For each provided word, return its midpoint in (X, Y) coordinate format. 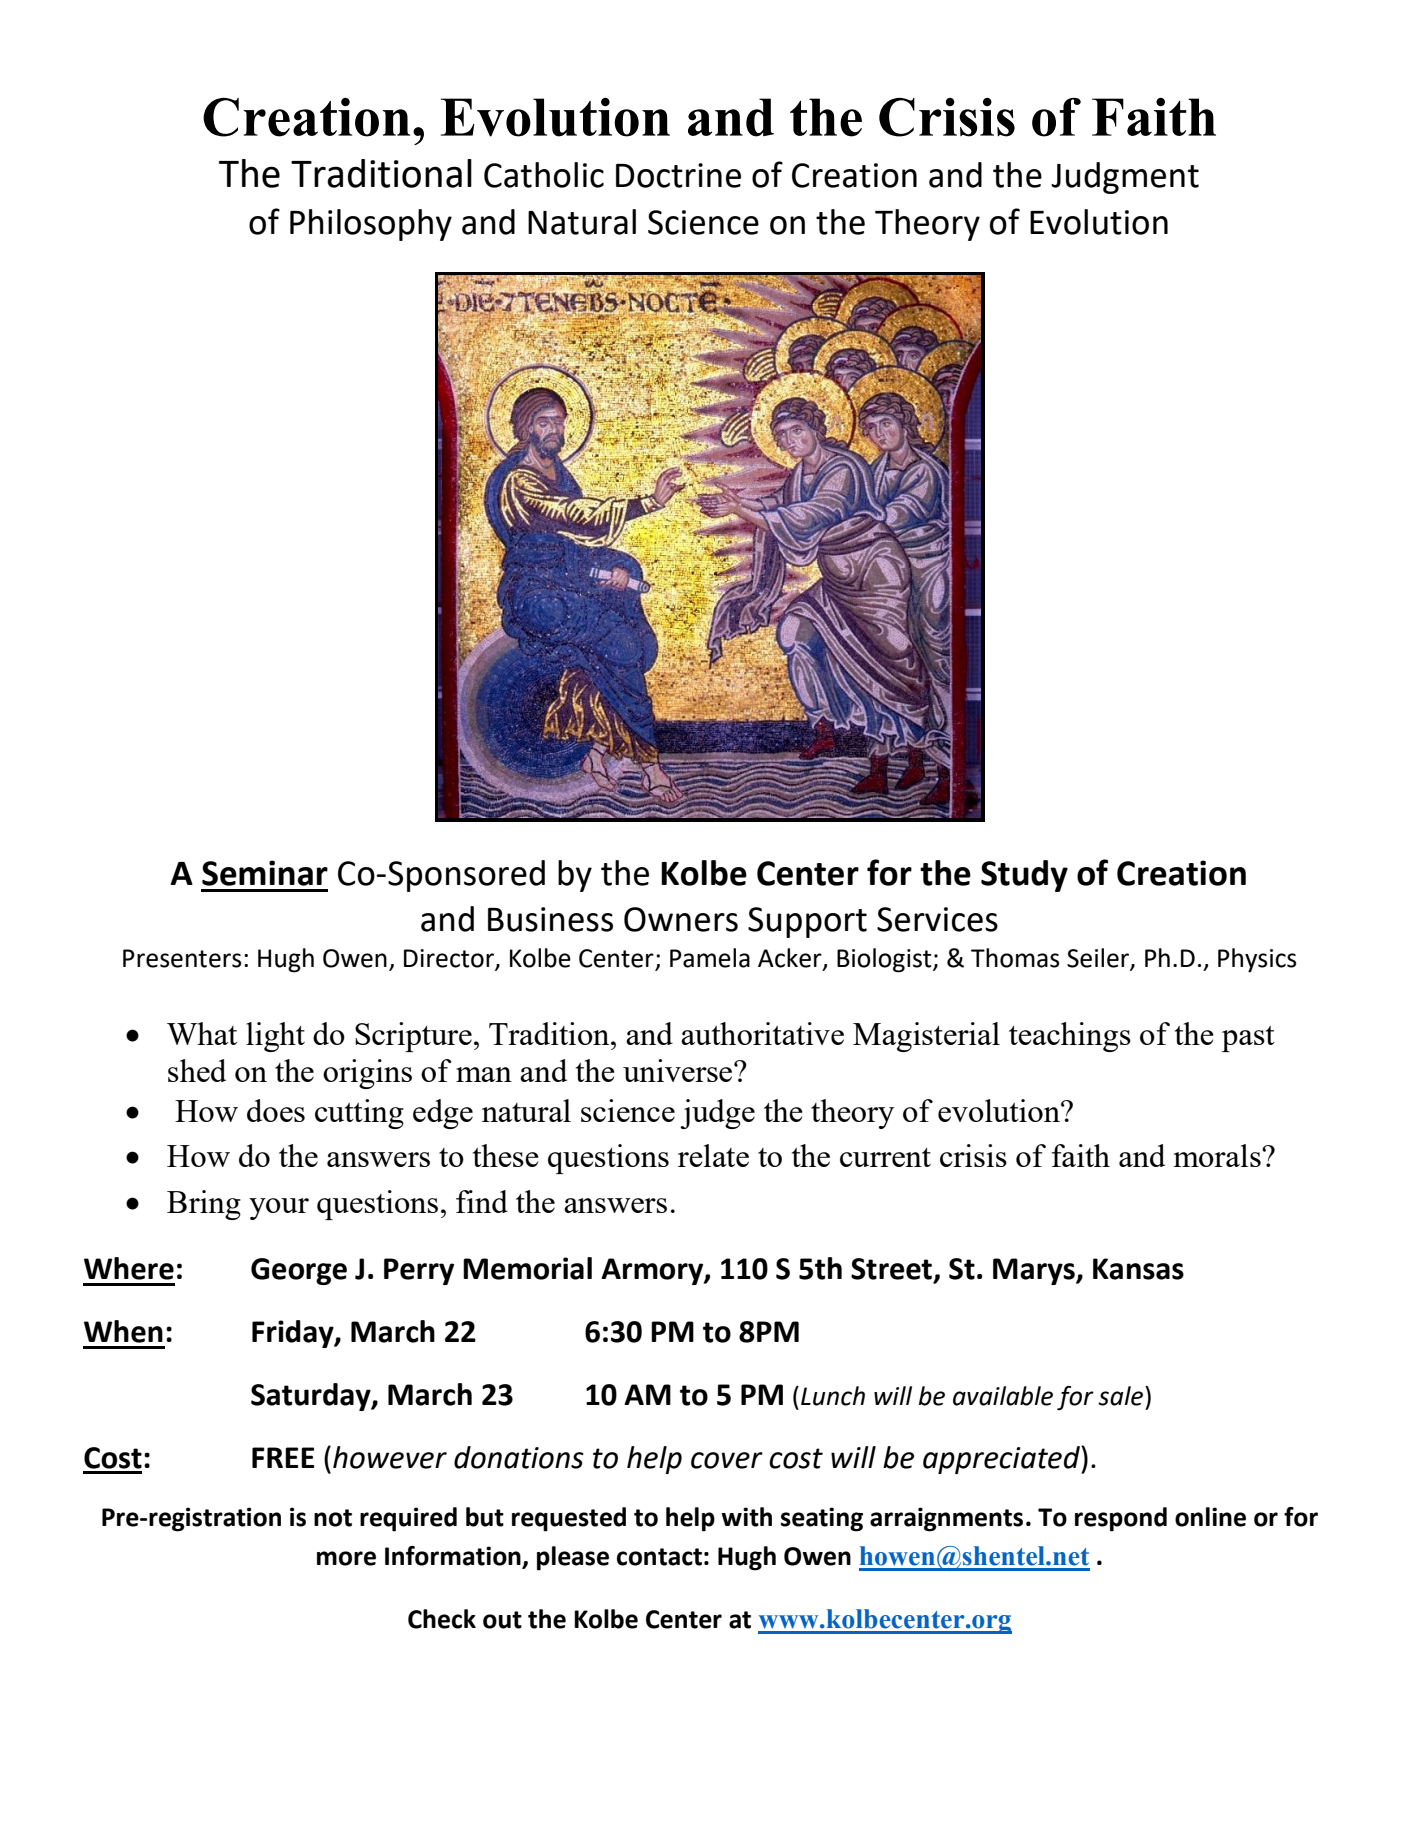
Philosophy (371, 225)
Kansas (1138, 1269)
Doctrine (678, 175)
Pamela (710, 958)
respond (1121, 1519)
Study (1024, 876)
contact (659, 1557)
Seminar (265, 873)
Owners (681, 919)
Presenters (182, 958)
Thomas (1015, 958)
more (346, 1558)
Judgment (1125, 178)
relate (713, 1155)
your (279, 1209)
